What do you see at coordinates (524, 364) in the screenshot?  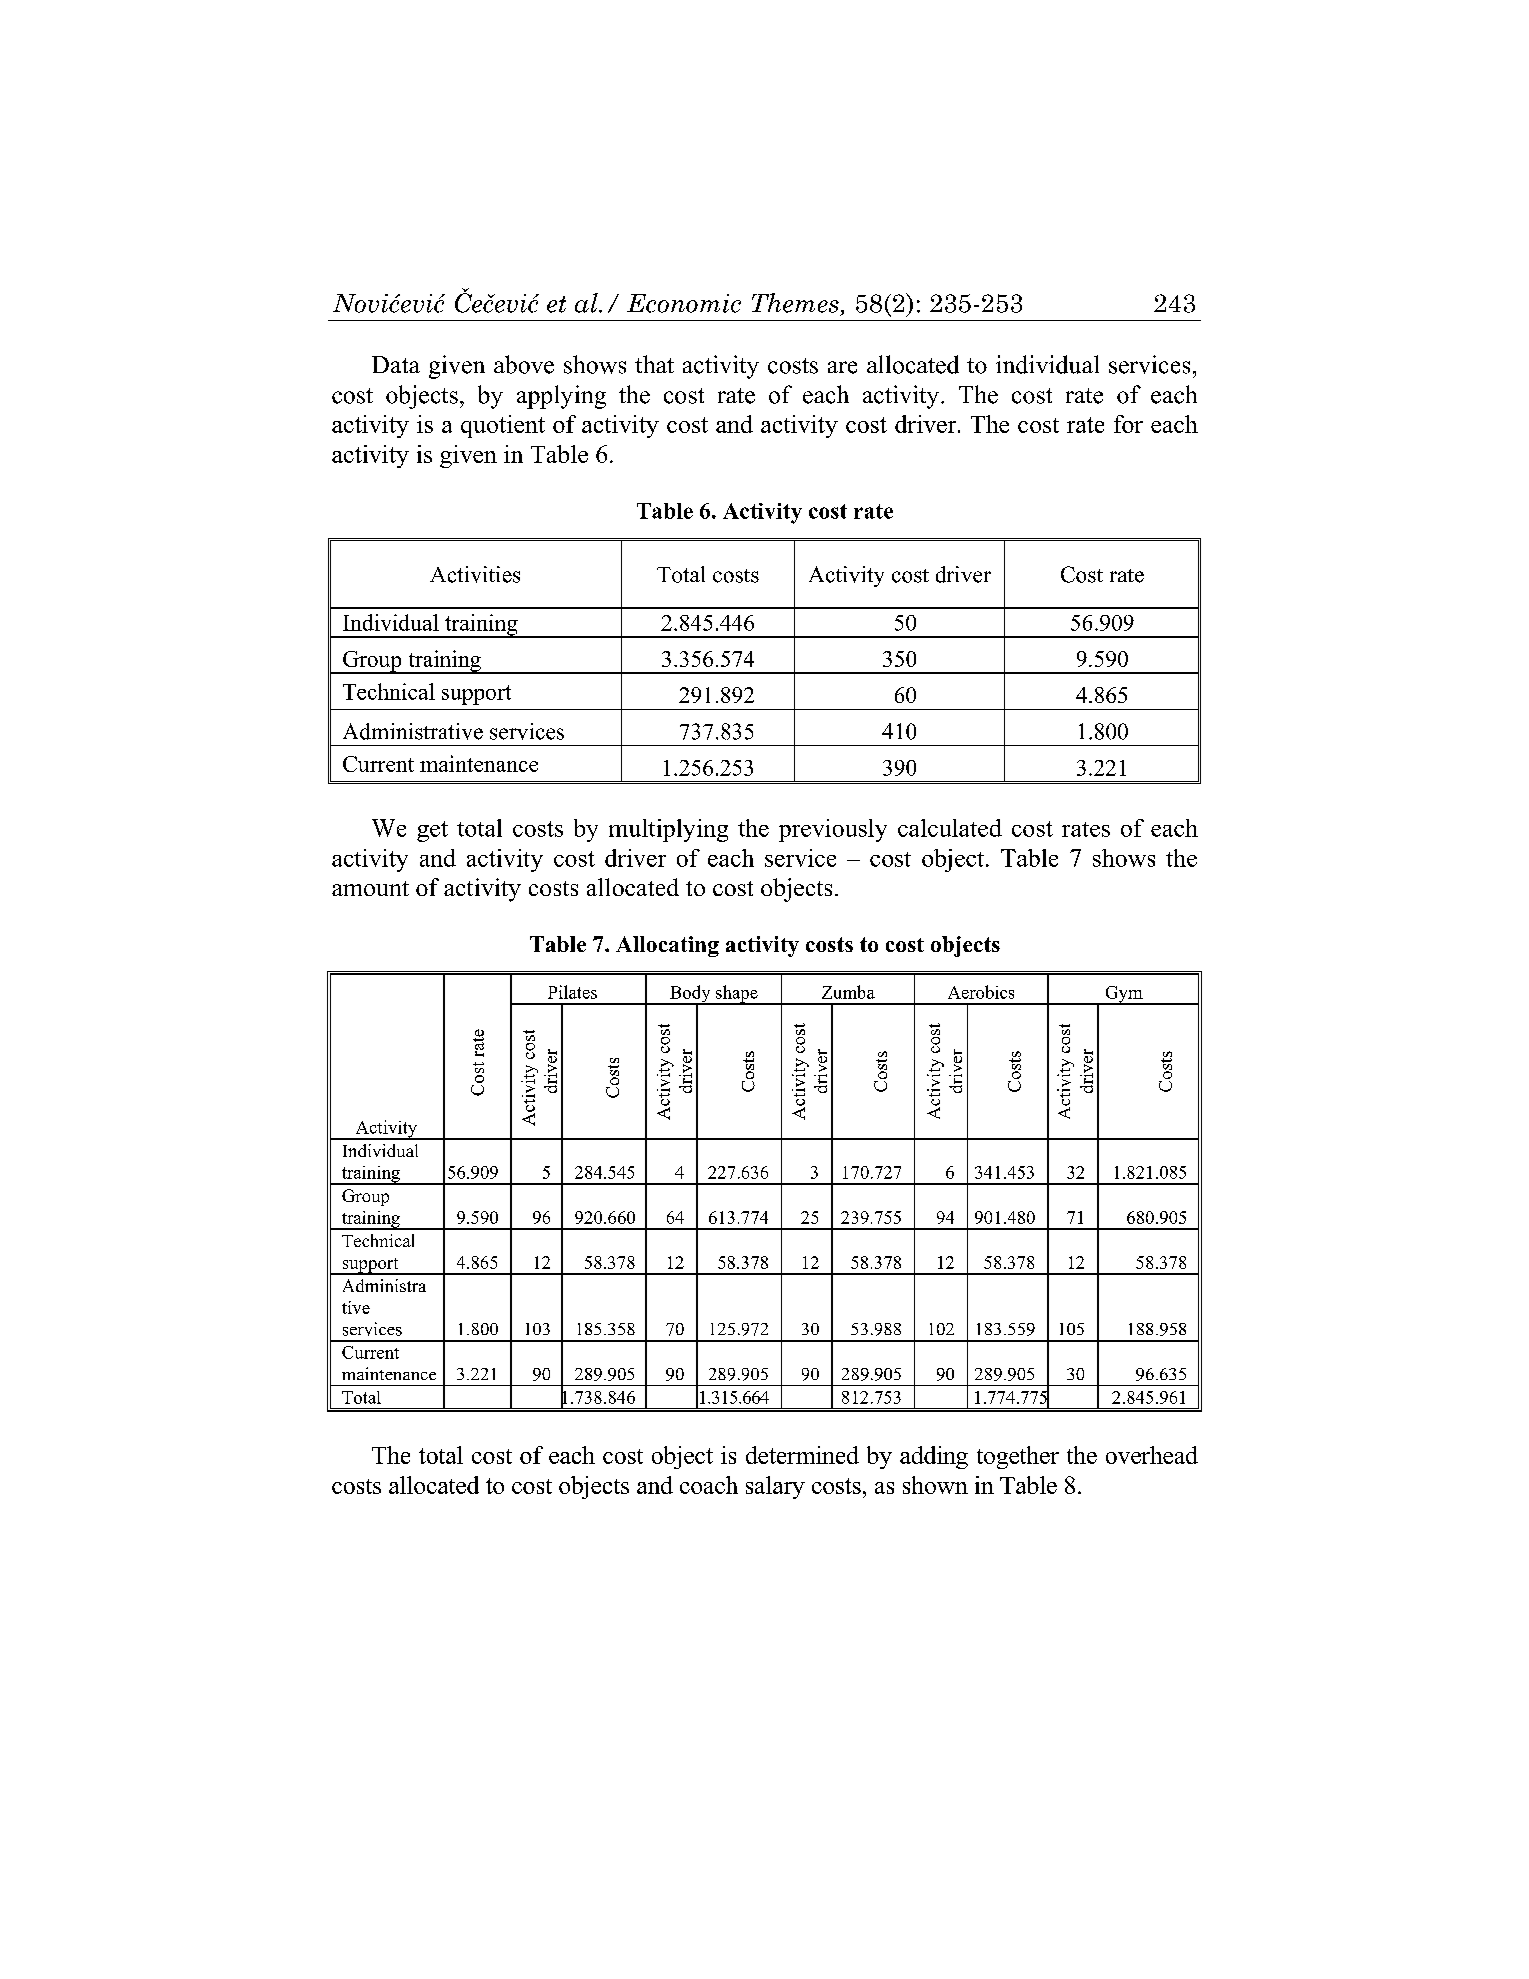 I see `above` at bounding box center [524, 364].
